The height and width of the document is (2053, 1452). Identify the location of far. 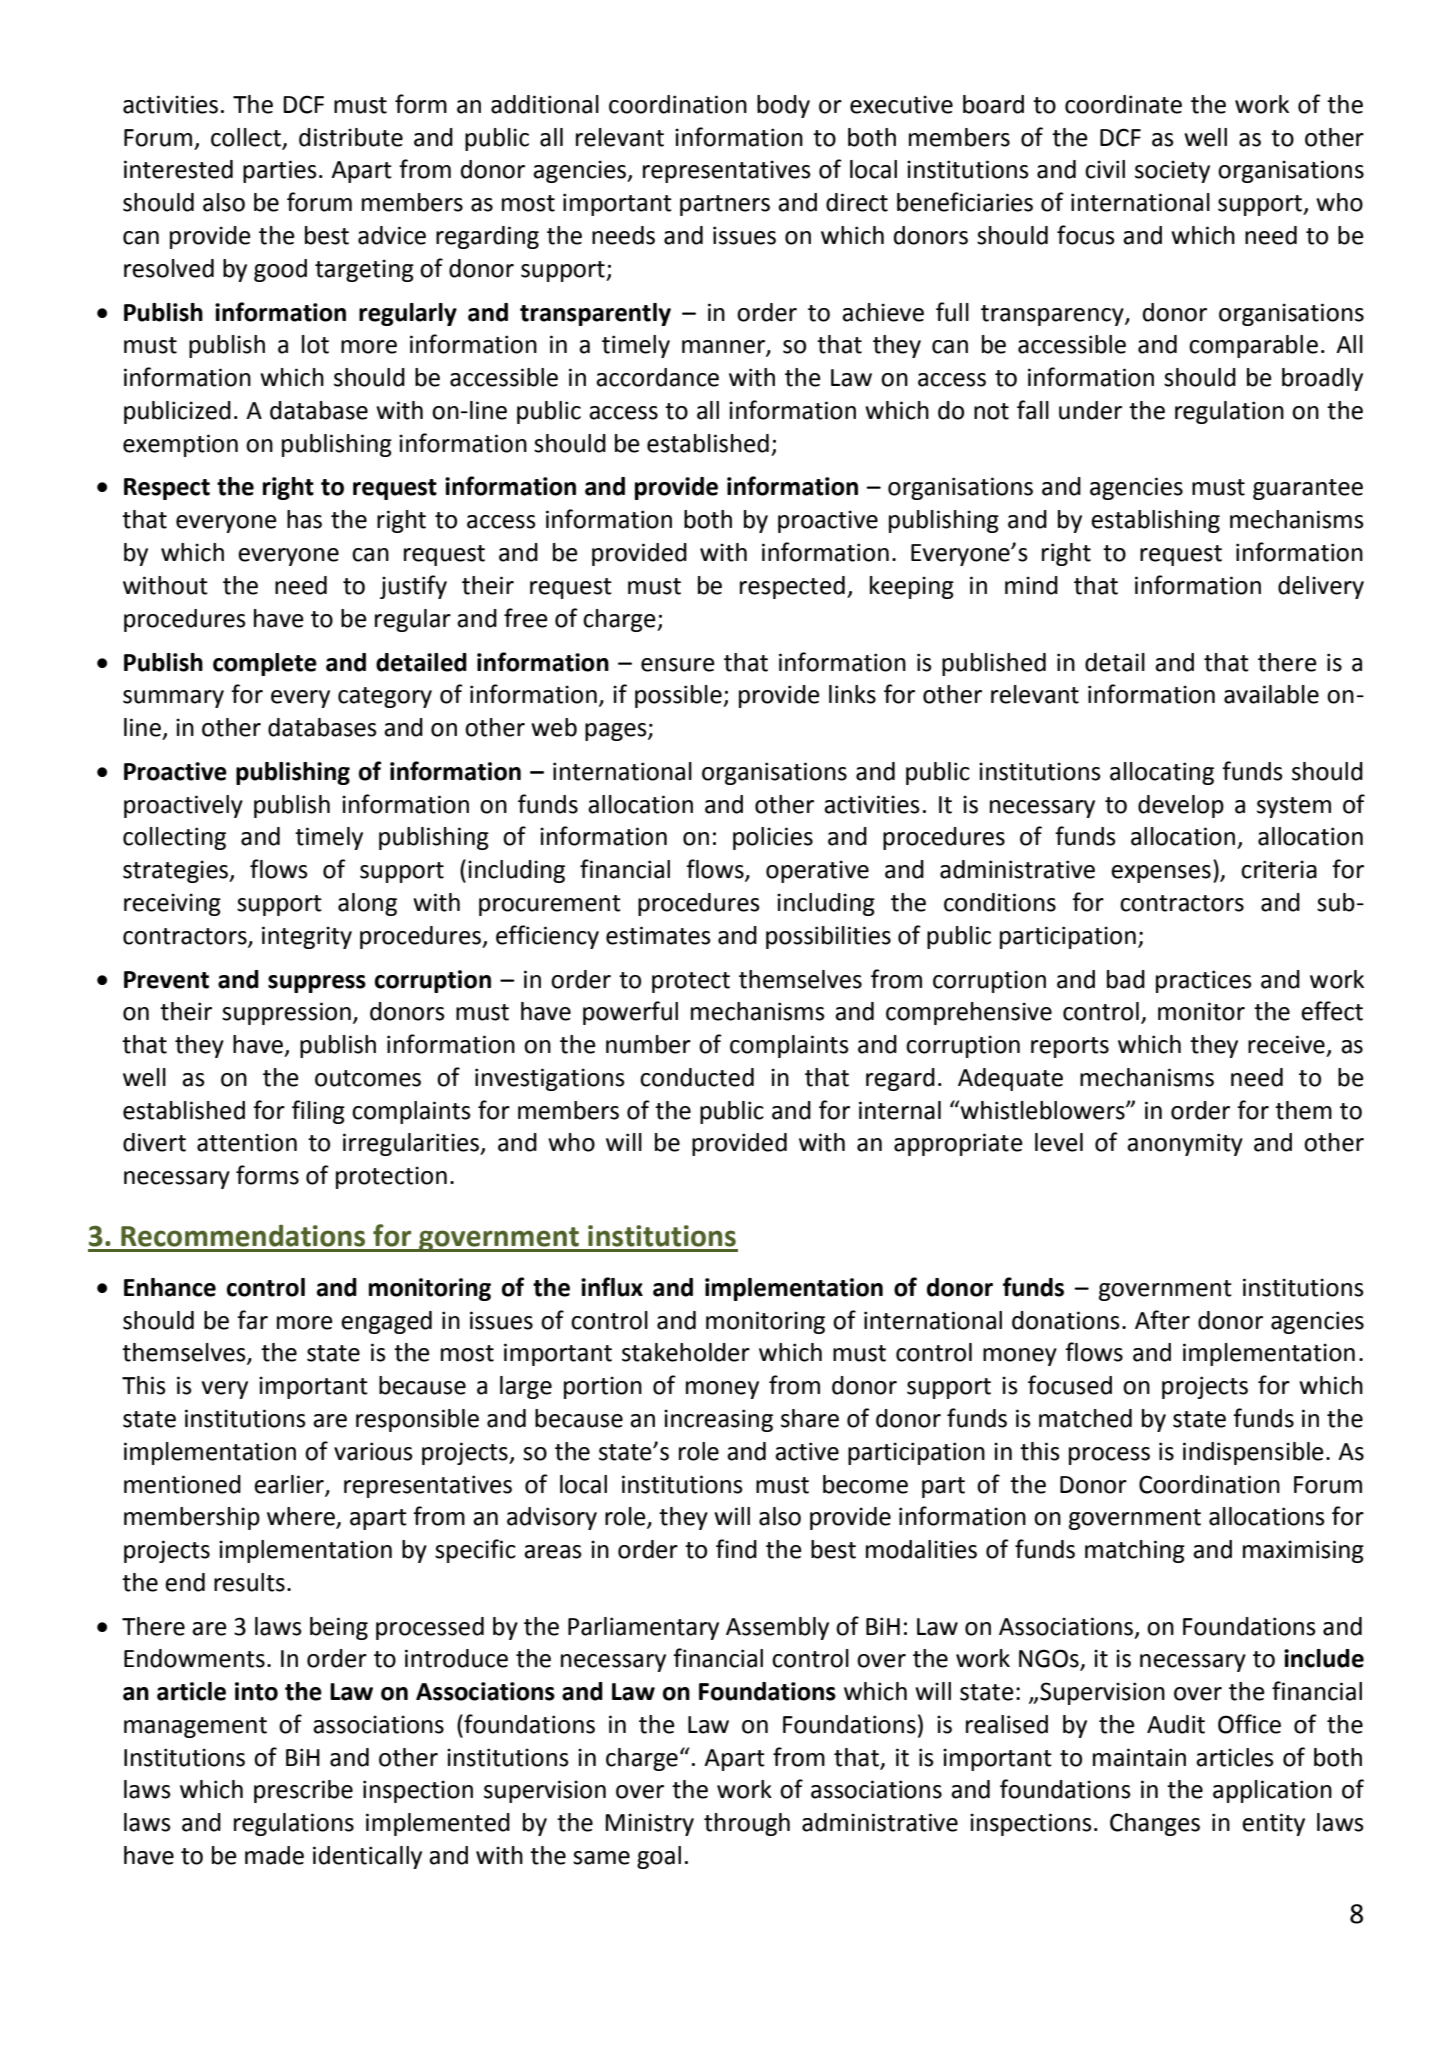
(252, 1320).
